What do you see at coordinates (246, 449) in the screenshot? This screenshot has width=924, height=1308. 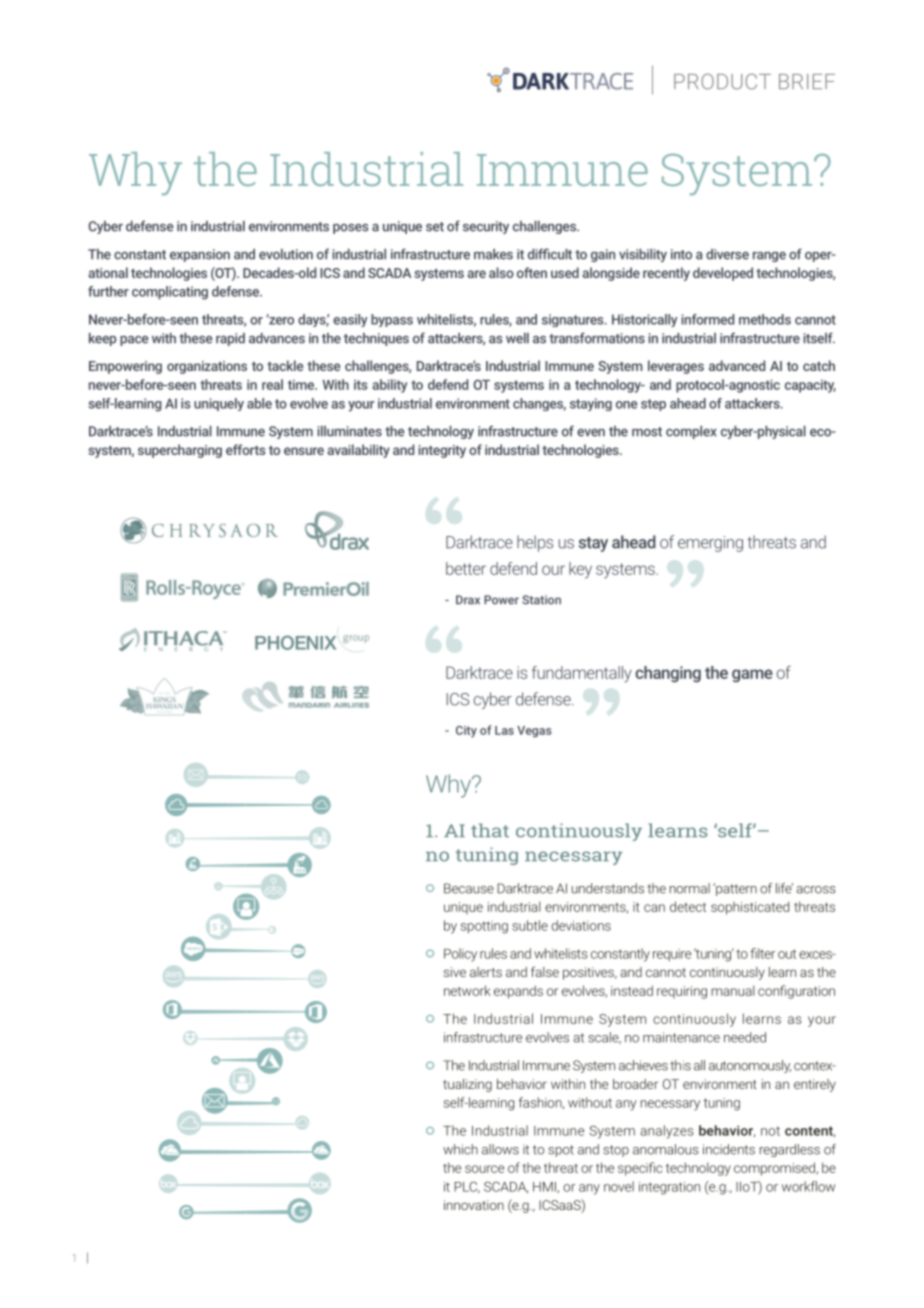 I see `efforts` at bounding box center [246, 449].
